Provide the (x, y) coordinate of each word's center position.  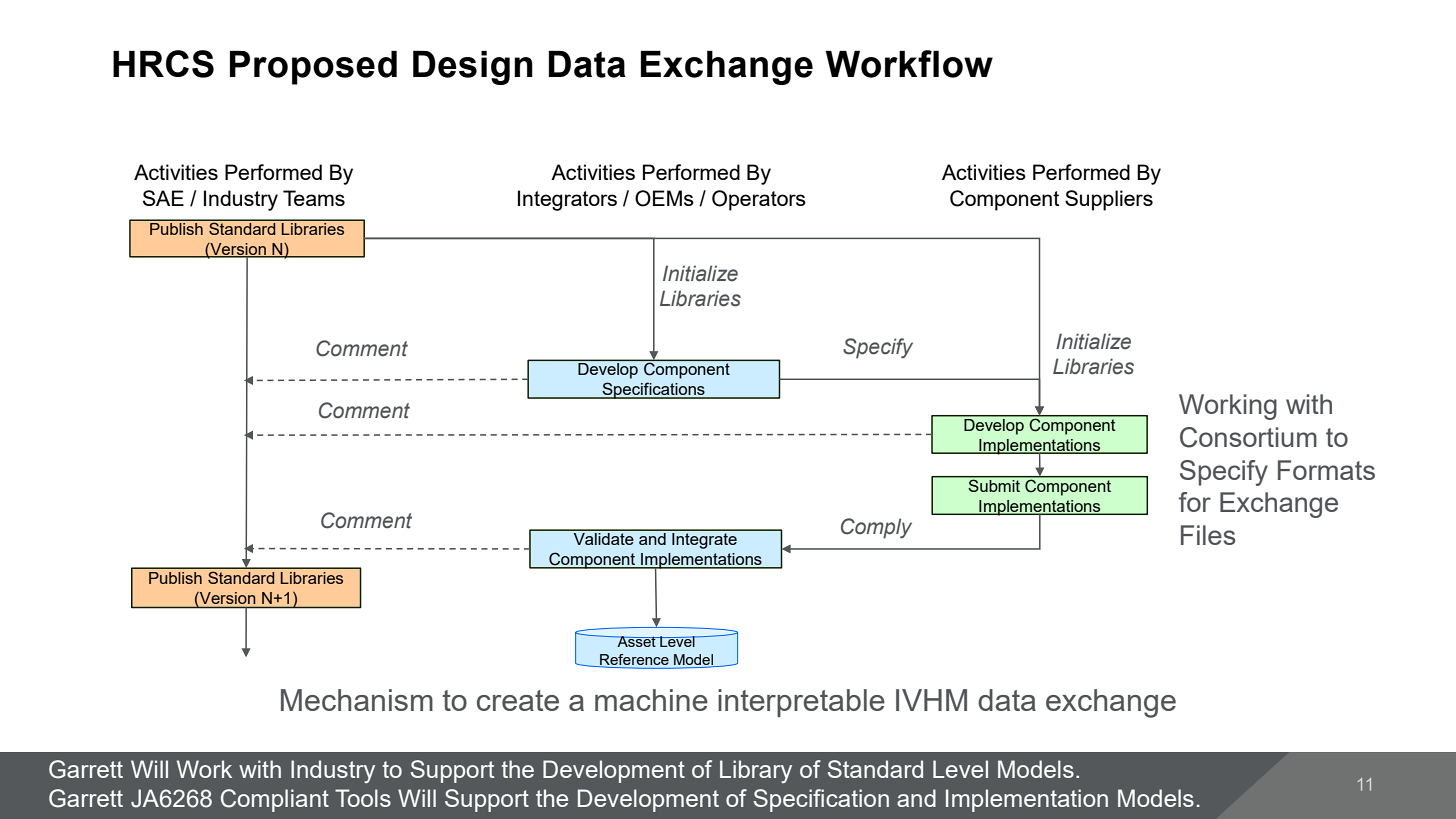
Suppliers (1109, 200)
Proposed (313, 68)
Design (473, 68)
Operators (759, 200)
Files (1208, 535)
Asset (636, 641)
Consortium (1248, 437)
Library (756, 771)
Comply (876, 528)
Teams (314, 198)
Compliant (275, 800)
